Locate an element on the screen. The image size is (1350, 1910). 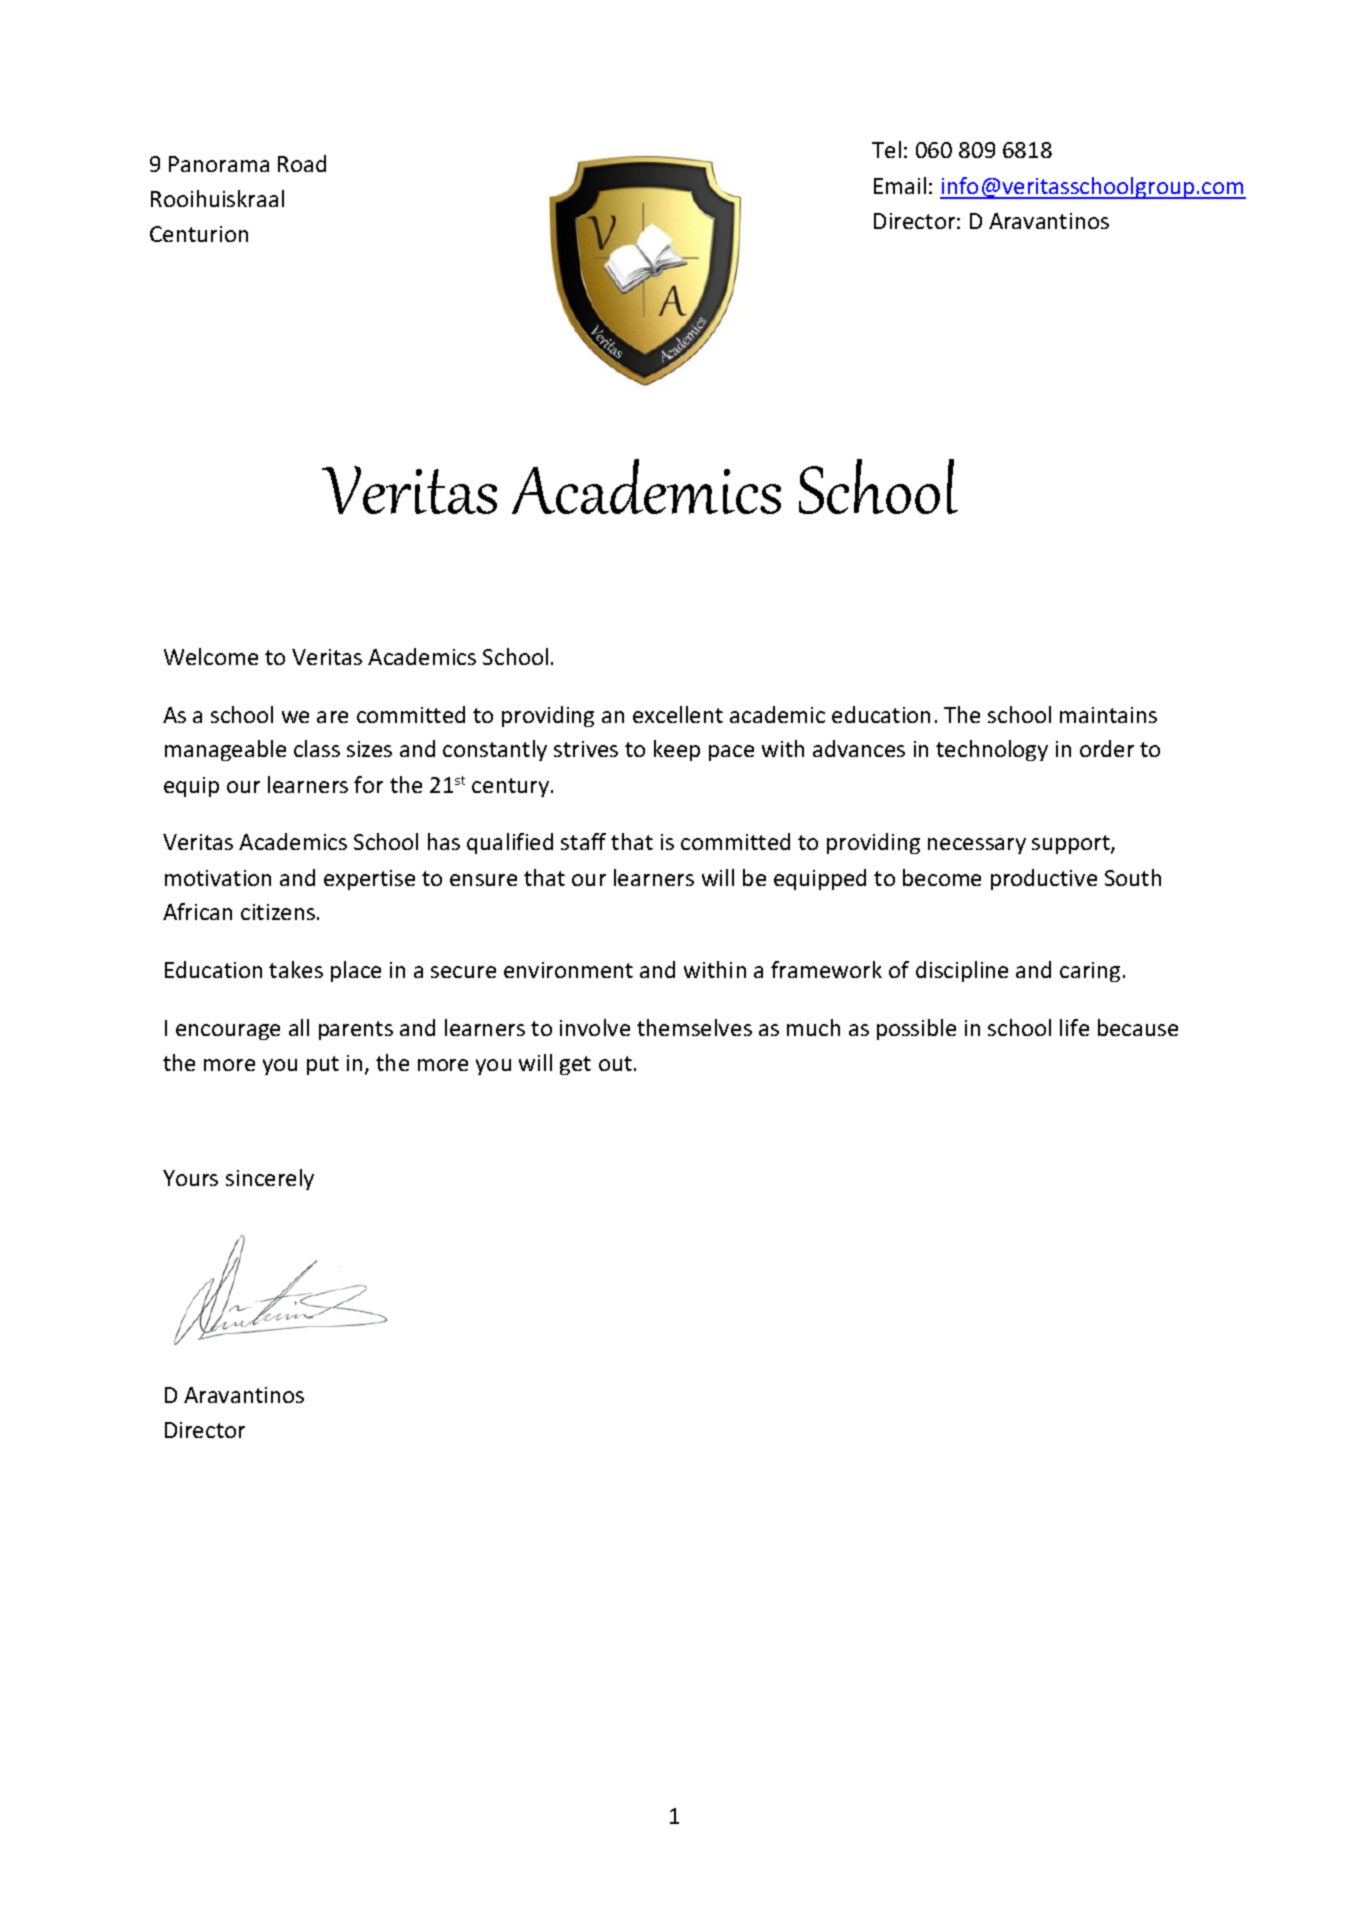
sincerely is located at coordinates (270, 1179).
